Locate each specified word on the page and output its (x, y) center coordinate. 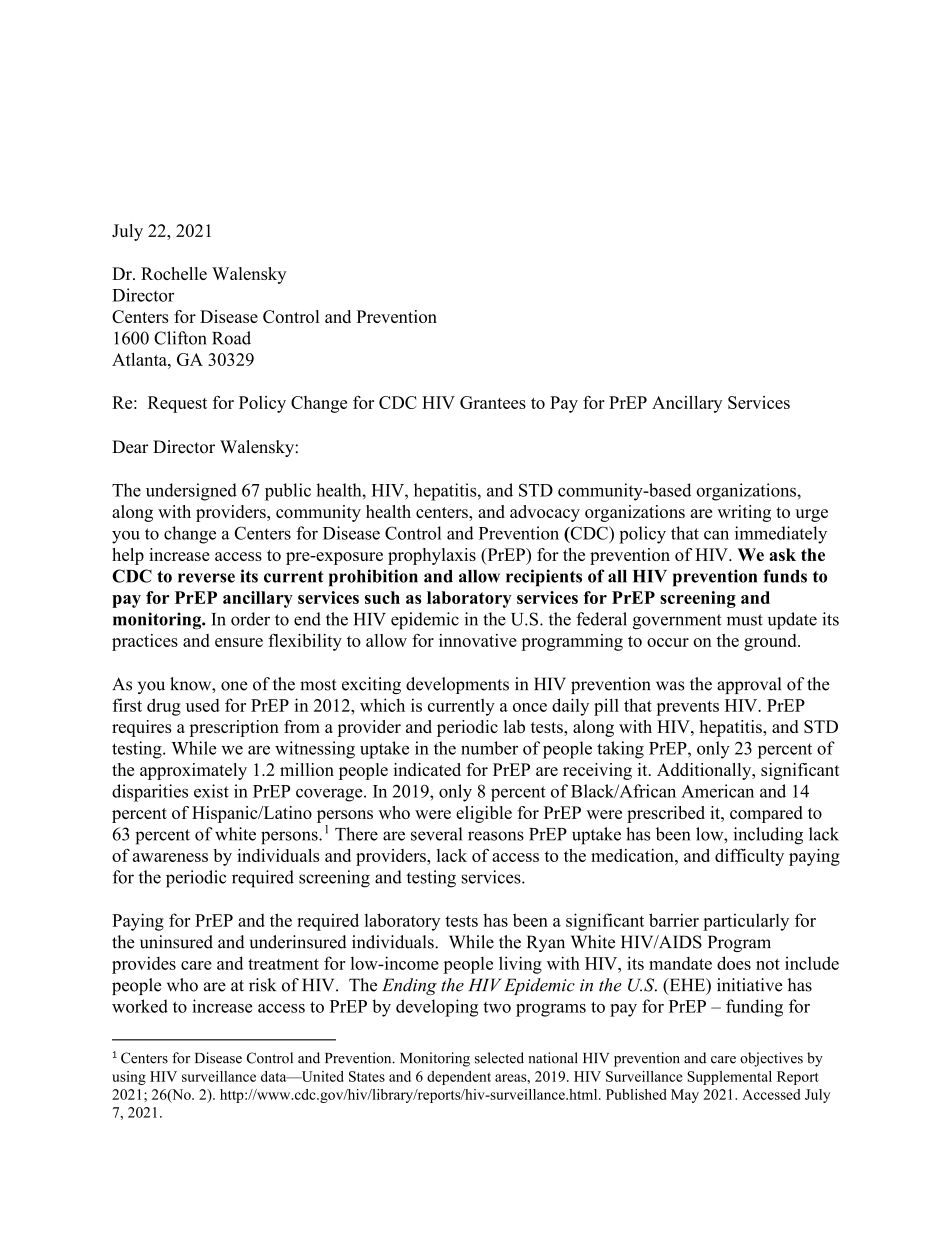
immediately (781, 535)
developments (457, 685)
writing (744, 513)
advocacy (545, 513)
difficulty (749, 857)
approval (749, 685)
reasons (496, 836)
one (234, 686)
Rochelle (174, 273)
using (129, 1078)
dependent (459, 1078)
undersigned (191, 492)
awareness (170, 857)
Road (231, 338)
